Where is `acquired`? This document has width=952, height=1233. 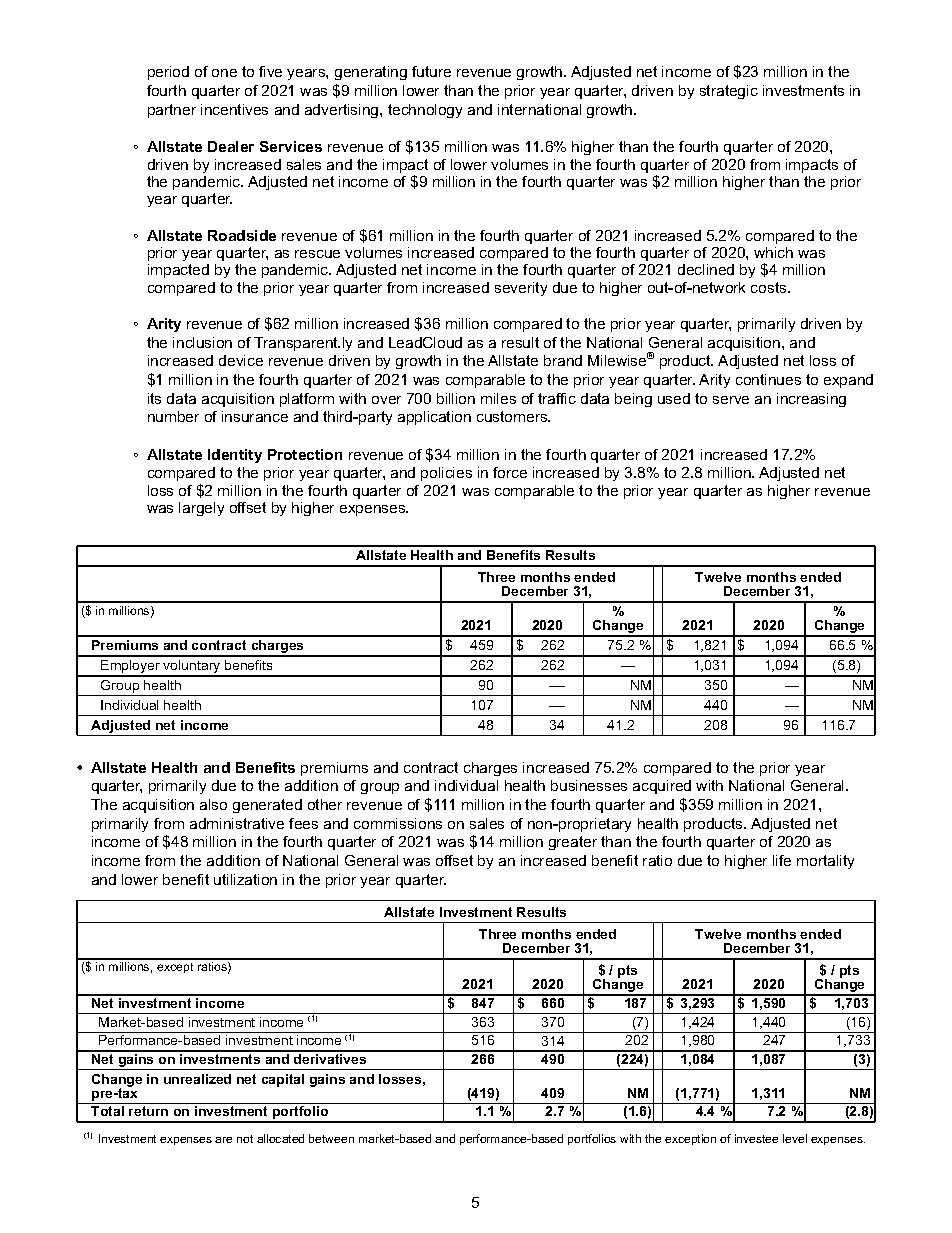
acquired is located at coordinates (662, 787).
